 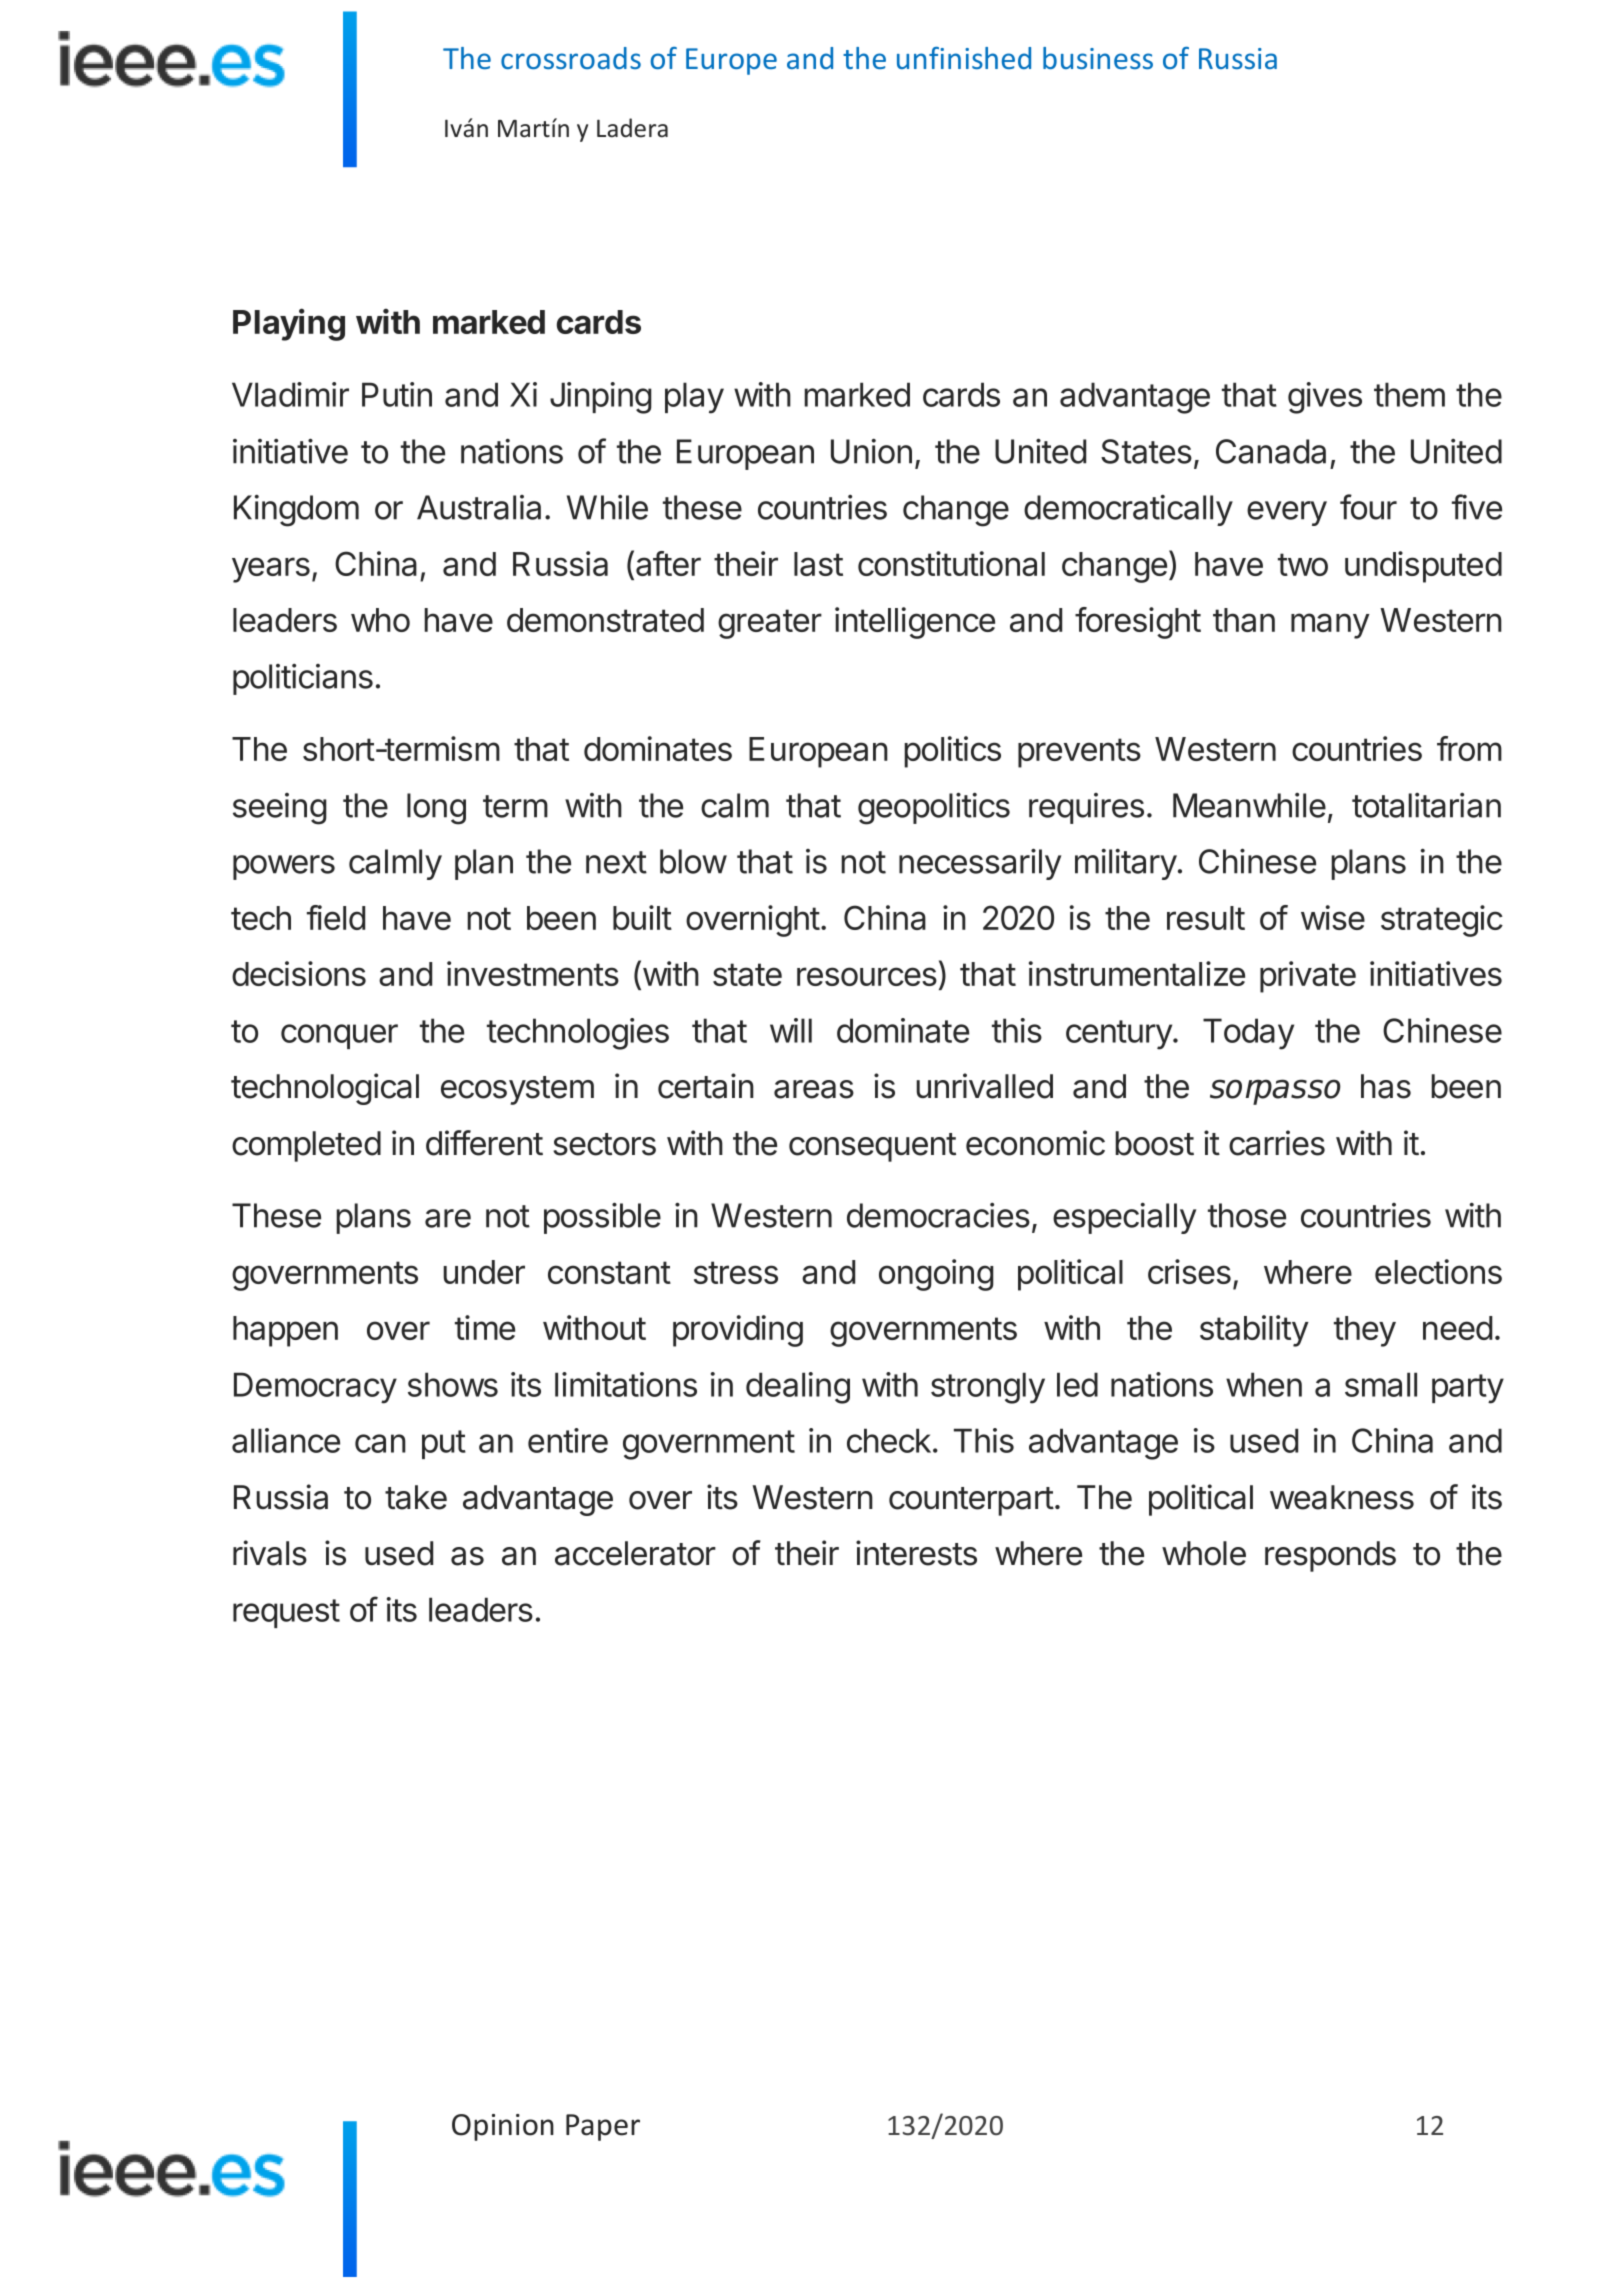 I want to click on business, so click(x=1098, y=58).
